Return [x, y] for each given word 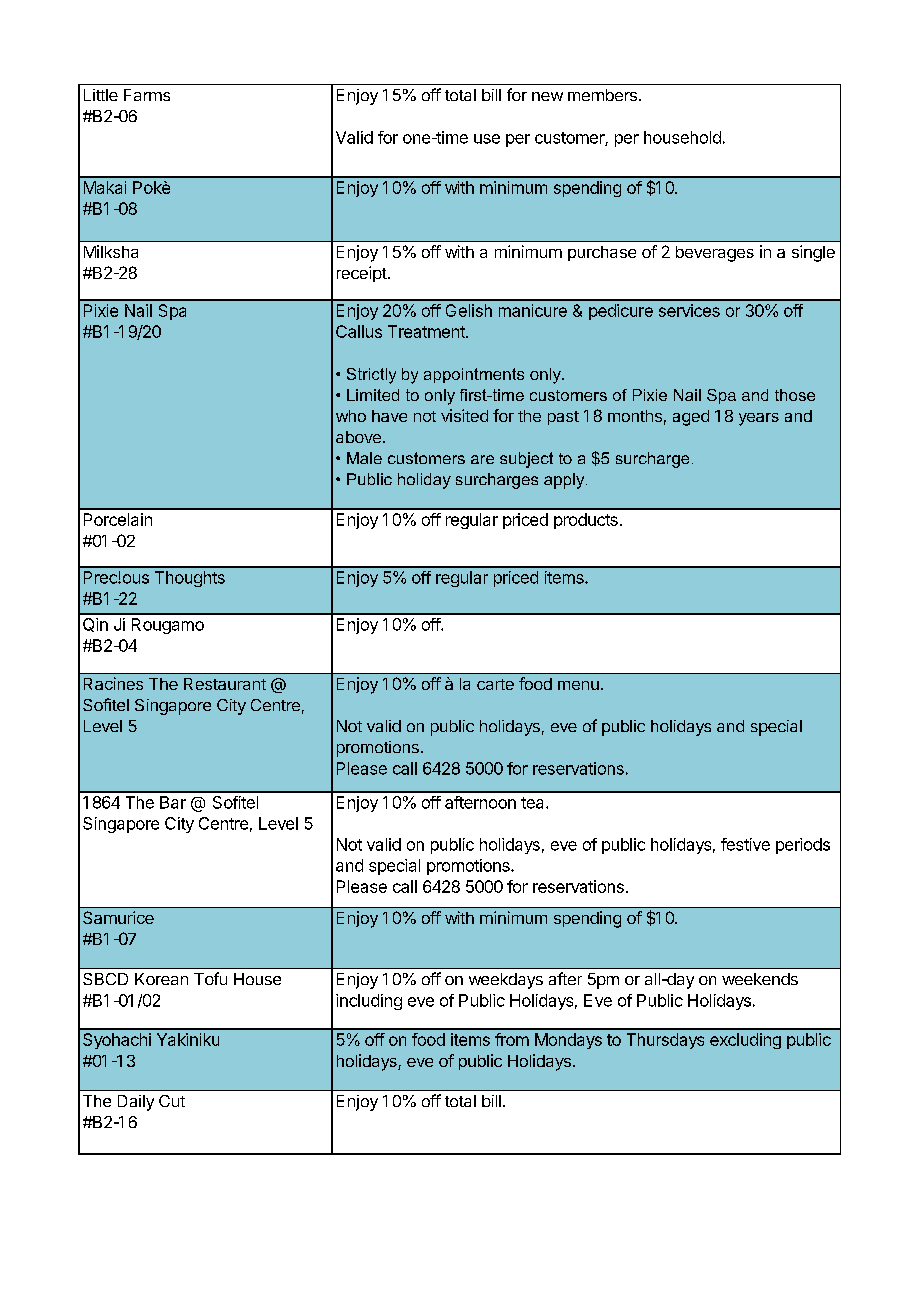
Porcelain [118, 519]
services [689, 310]
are [482, 459]
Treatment [427, 331]
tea [534, 803]
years [759, 419]
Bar [173, 802]
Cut [172, 1101]
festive [745, 844]
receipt [362, 274]
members [602, 95]
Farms [147, 95]
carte [495, 684]
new [547, 96]
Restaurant [225, 684]
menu [578, 685]
